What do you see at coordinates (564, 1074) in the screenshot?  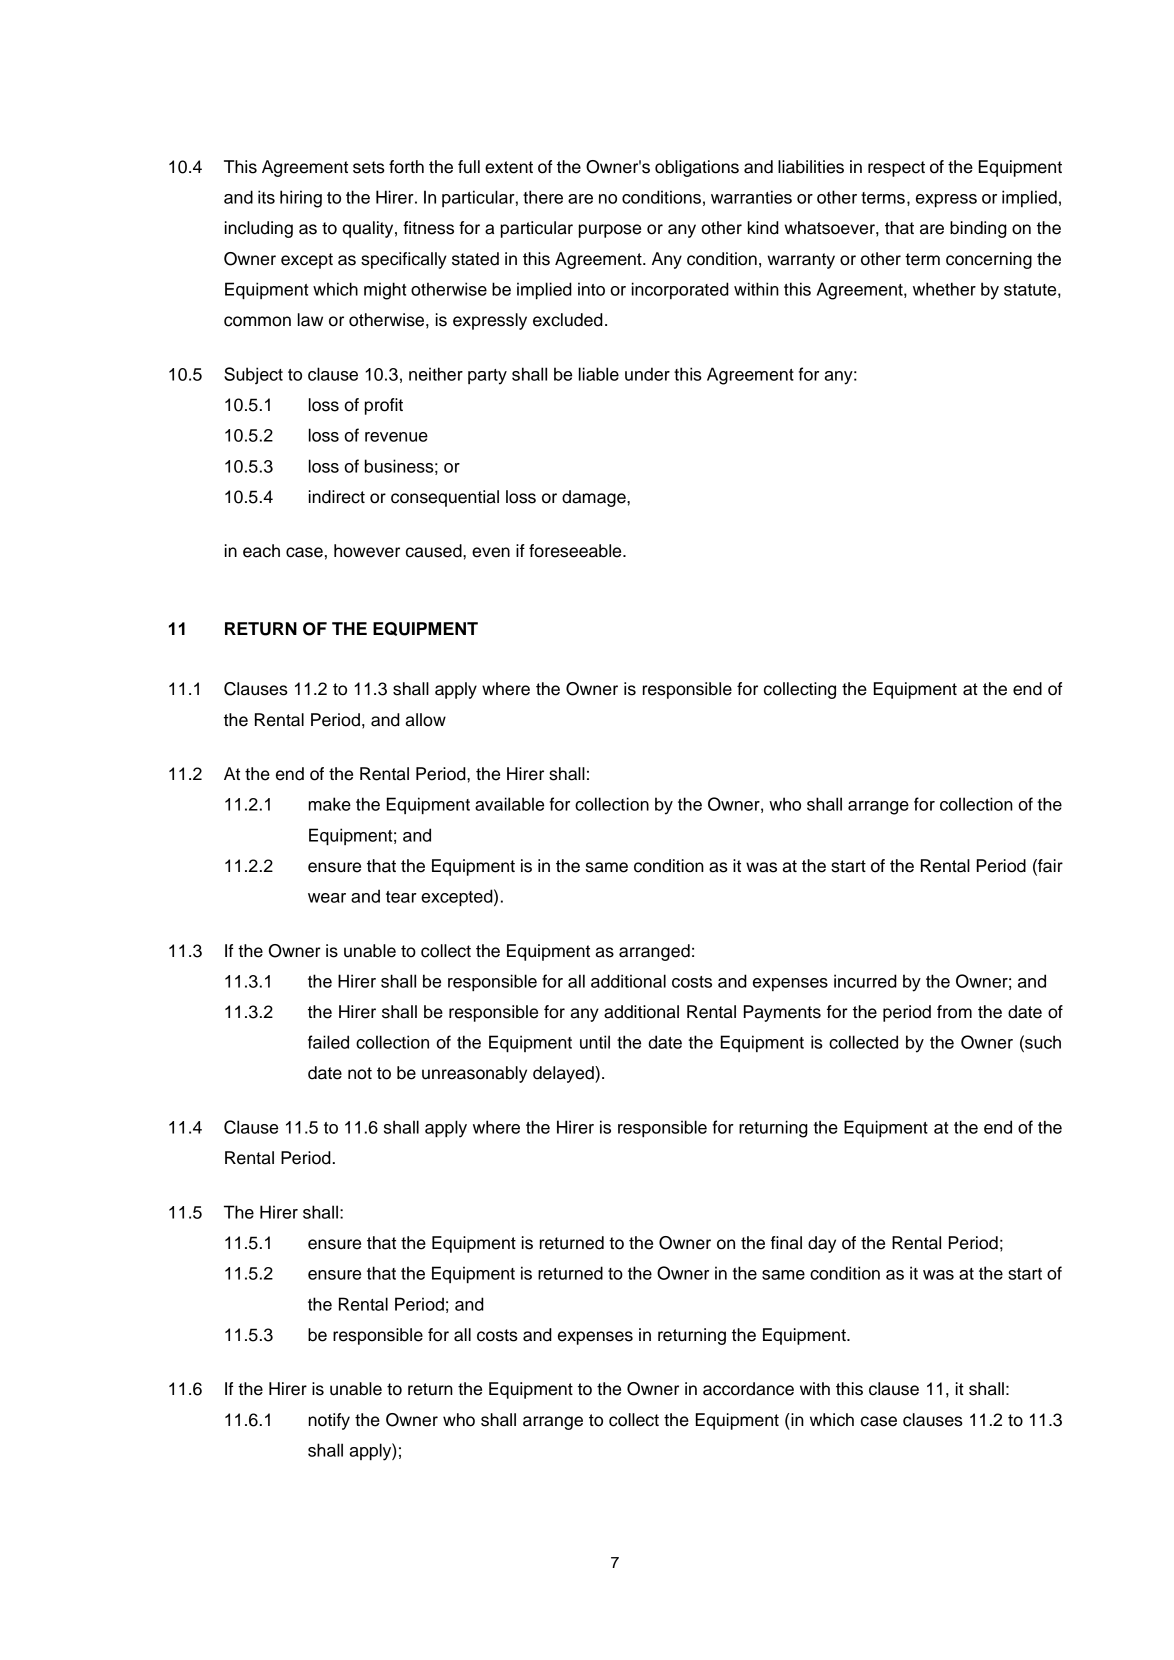 I see `delayed` at bounding box center [564, 1074].
